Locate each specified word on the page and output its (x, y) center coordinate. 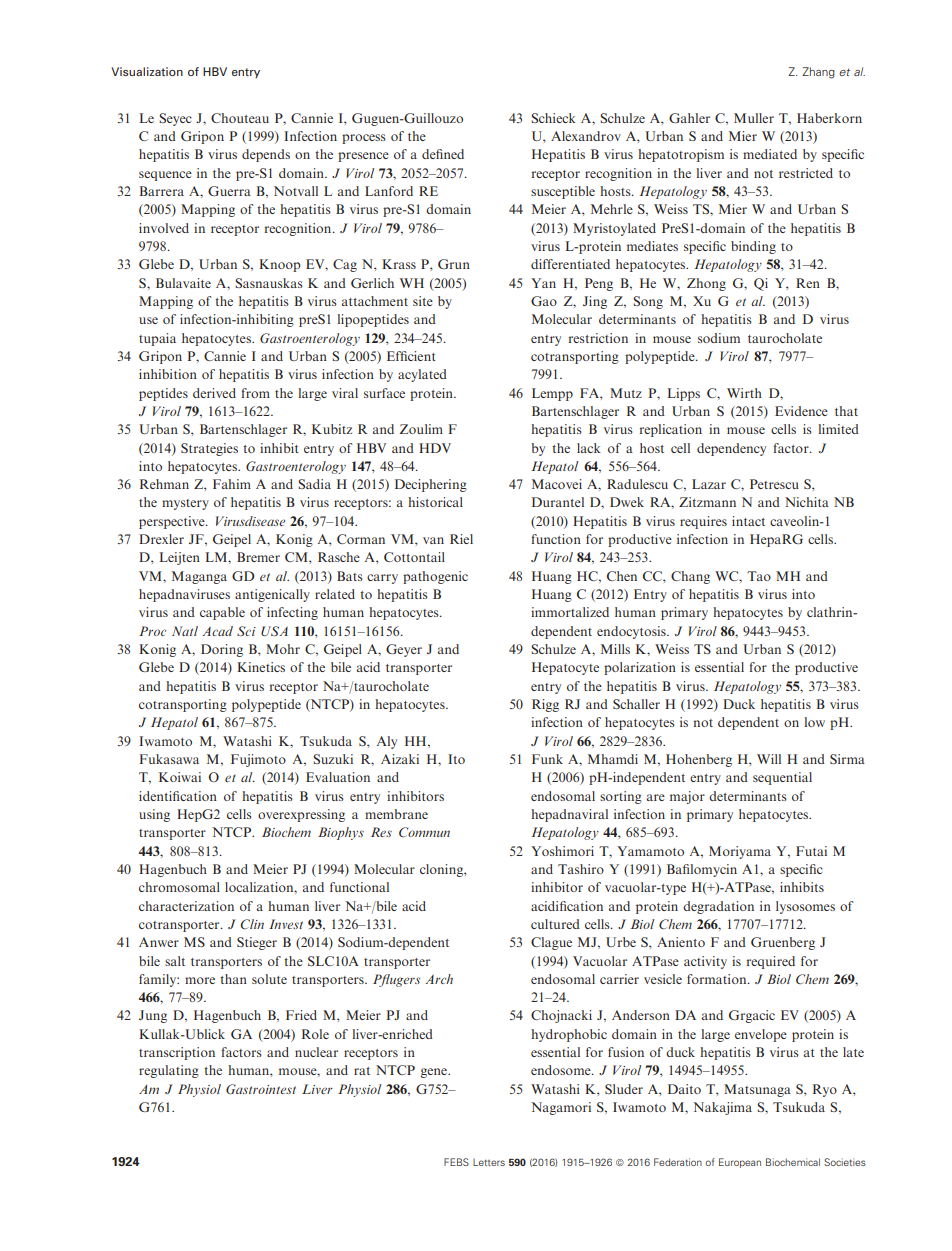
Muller (754, 118)
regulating (169, 1071)
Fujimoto (258, 760)
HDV (435, 448)
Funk (547, 759)
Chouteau (240, 118)
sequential (782, 778)
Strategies (209, 449)
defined (443, 154)
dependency (731, 449)
